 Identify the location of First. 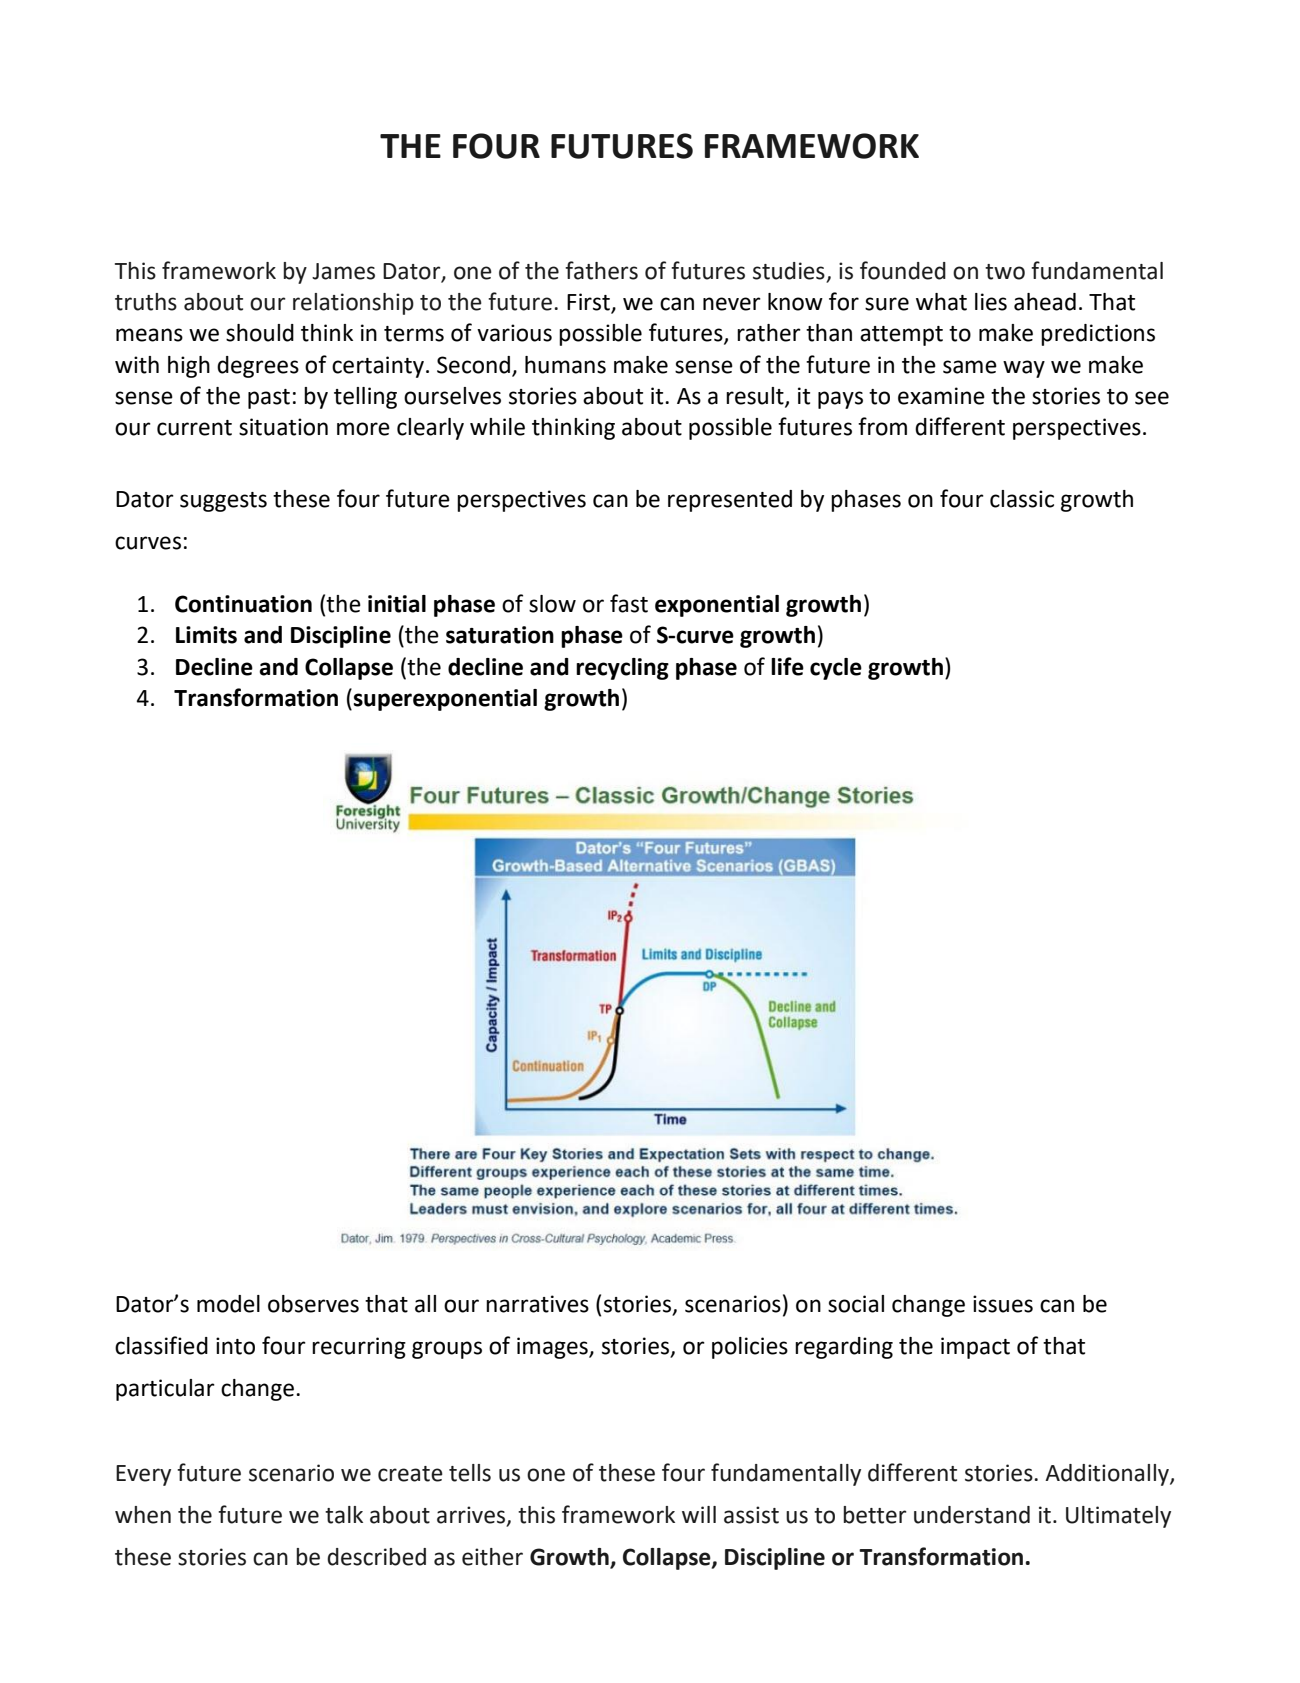
(589, 303).
